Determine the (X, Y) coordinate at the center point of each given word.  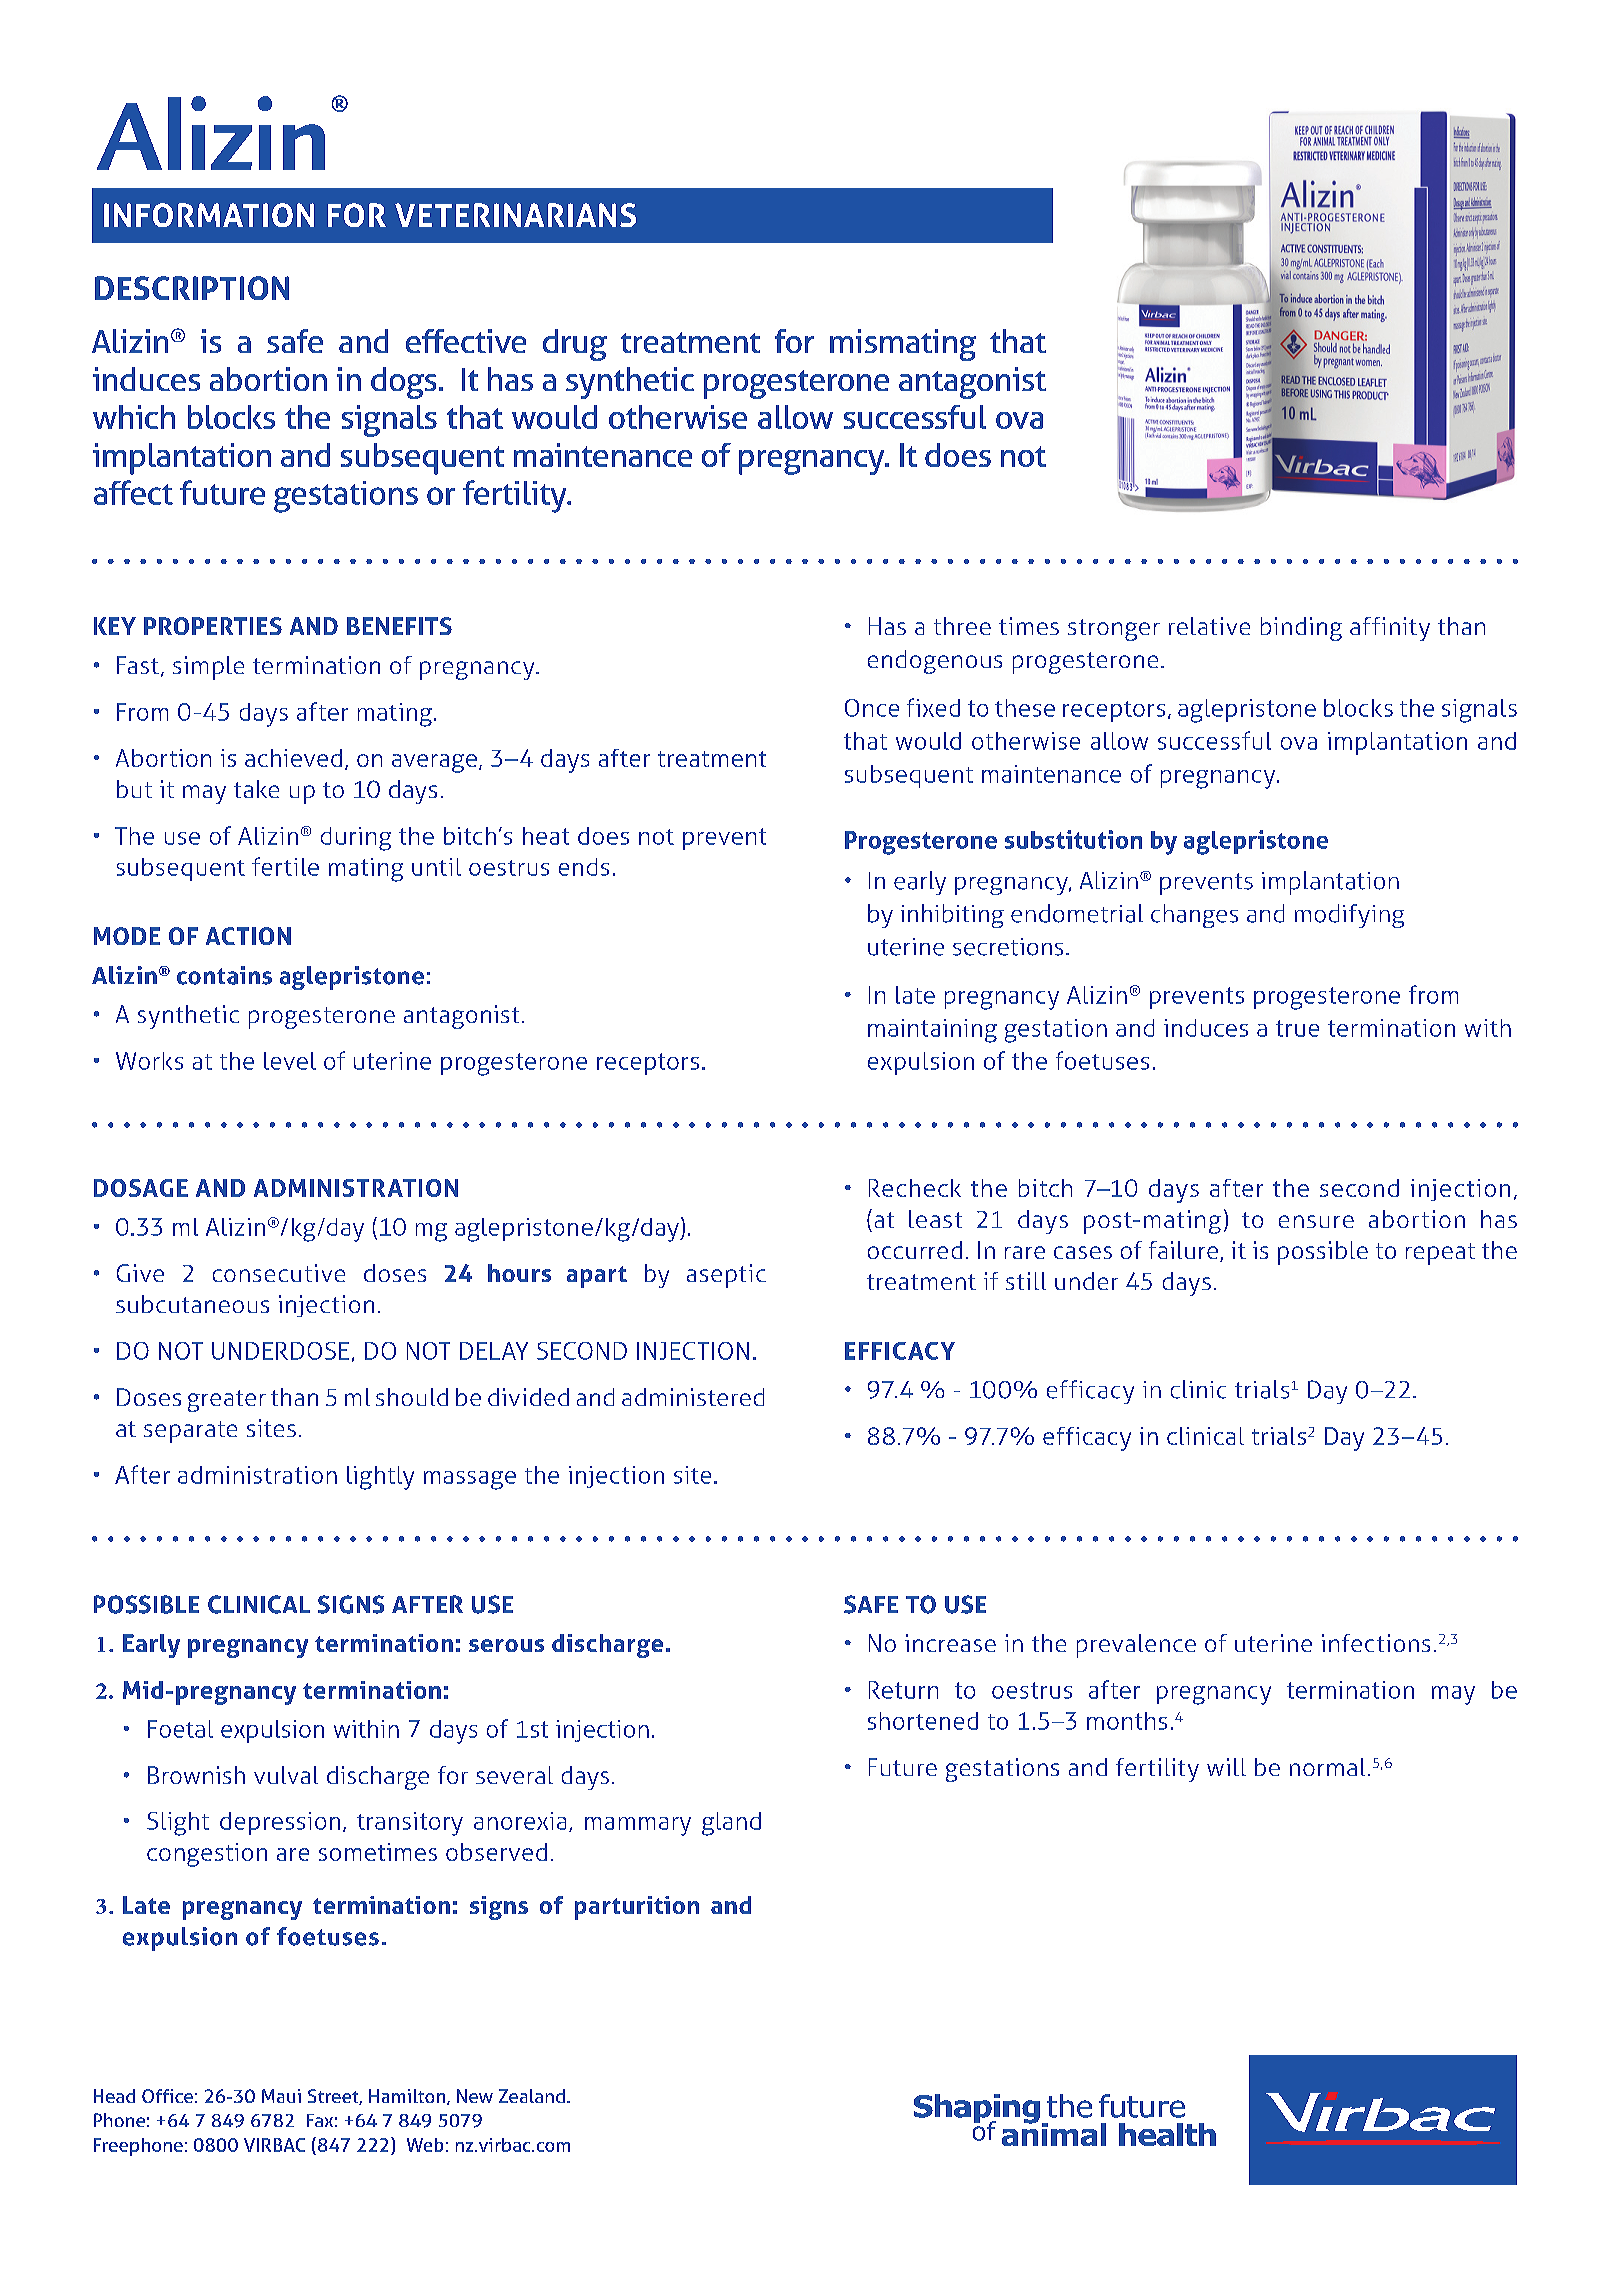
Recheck (915, 1188)
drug (575, 345)
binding (1301, 629)
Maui (281, 2096)
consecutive (279, 1273)
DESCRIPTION (192, 288)
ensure (1316, 1221)
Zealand (532, 2096)
